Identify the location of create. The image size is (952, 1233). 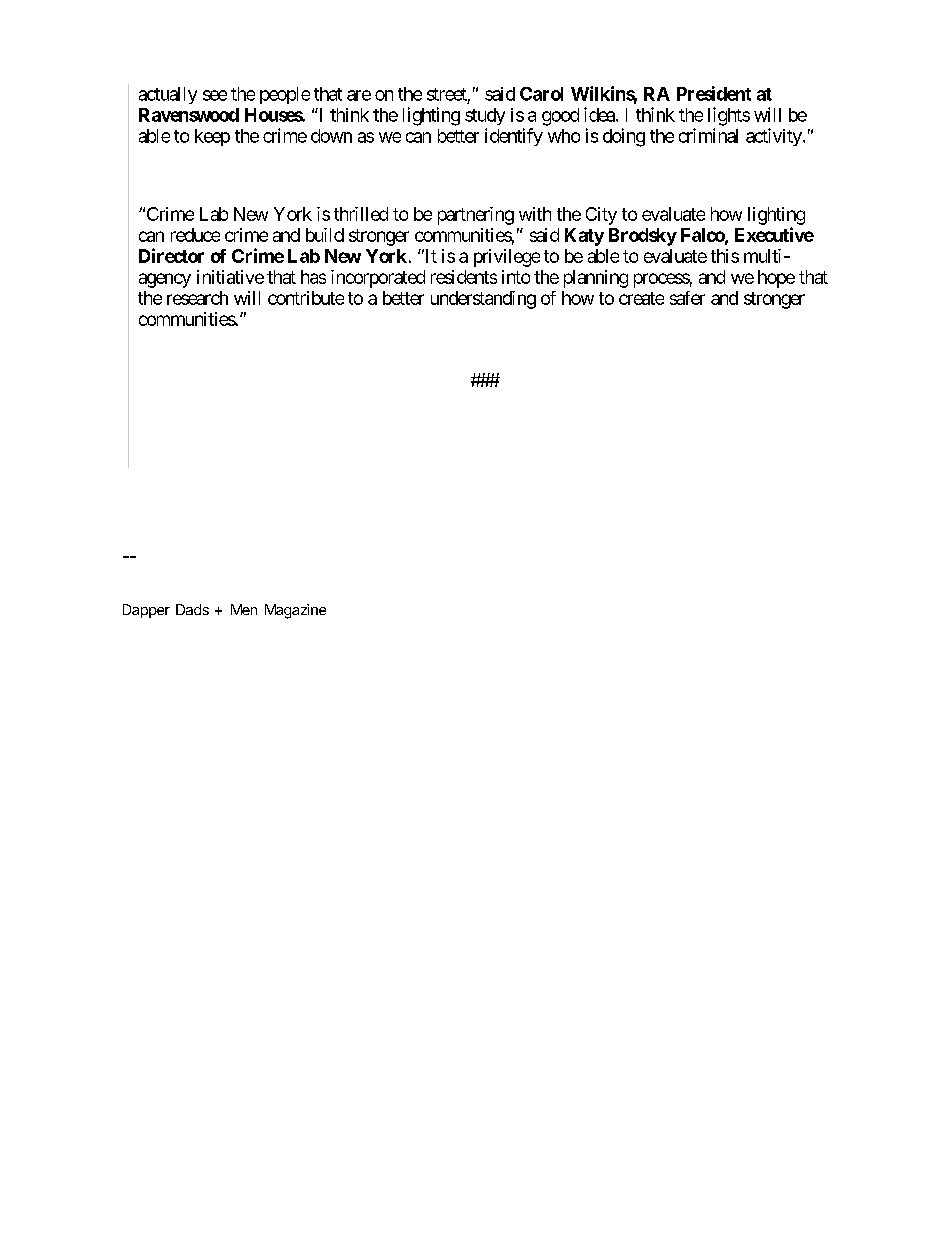
(641, 298).
